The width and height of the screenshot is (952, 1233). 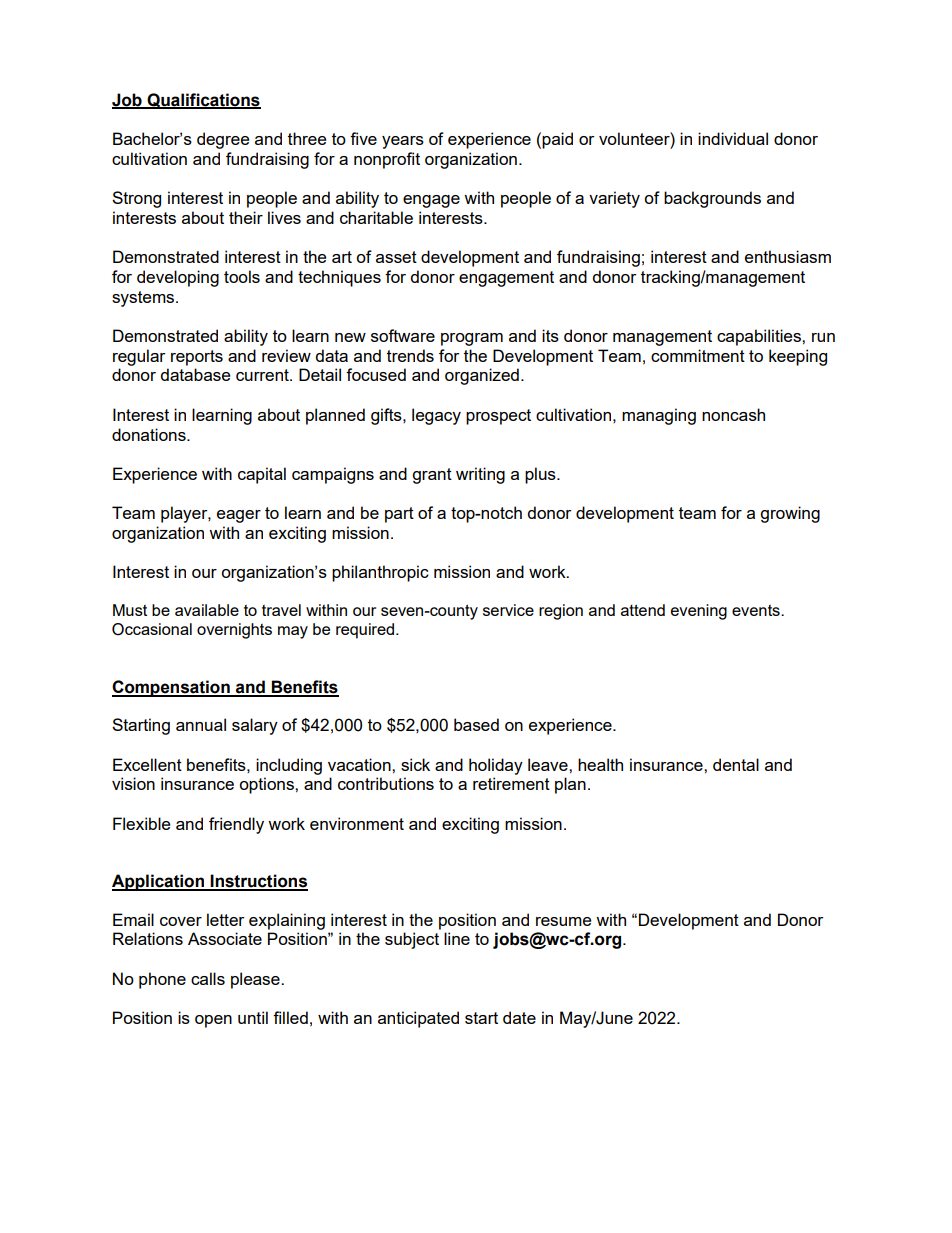 I want to click on events, so click(x=757, y=610).
